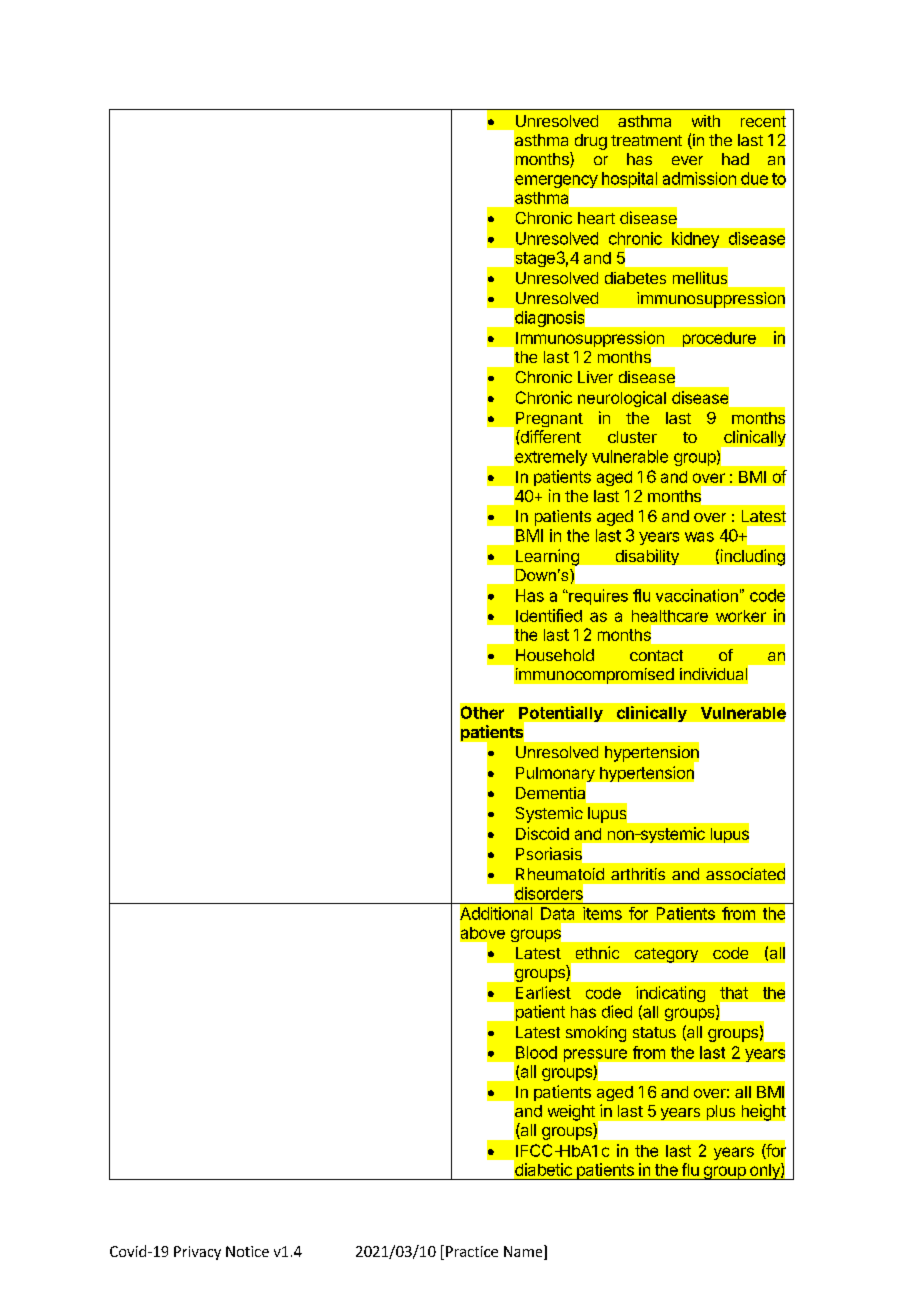 The height and width of the screenshot is (1316, 903). What do you see at coordinates (247, 1251) in the screenshot?
I see `Notice` at bounding box center [247, 1251].
